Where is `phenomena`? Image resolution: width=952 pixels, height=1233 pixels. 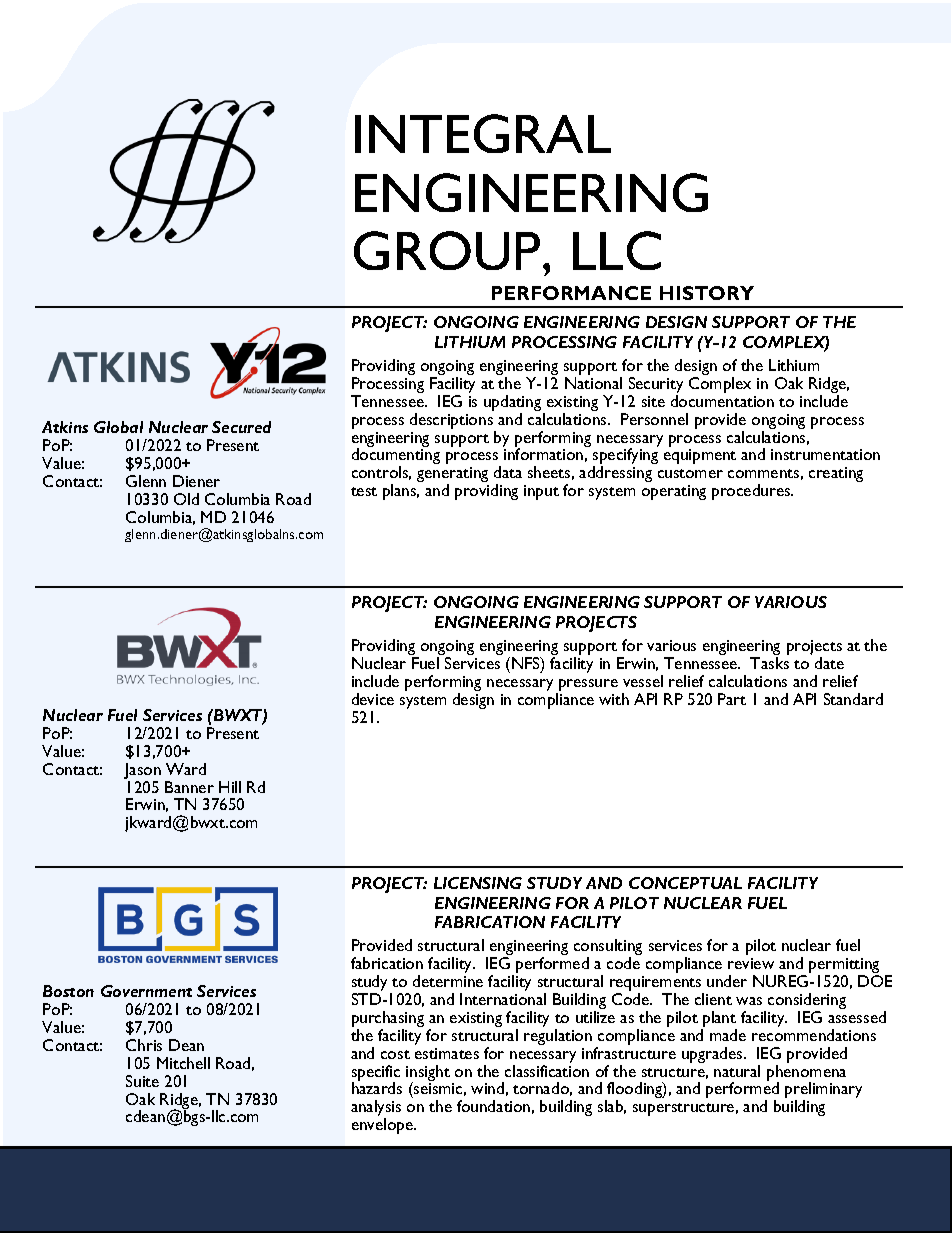
phenomena is located at coordinates (806, 1074).
